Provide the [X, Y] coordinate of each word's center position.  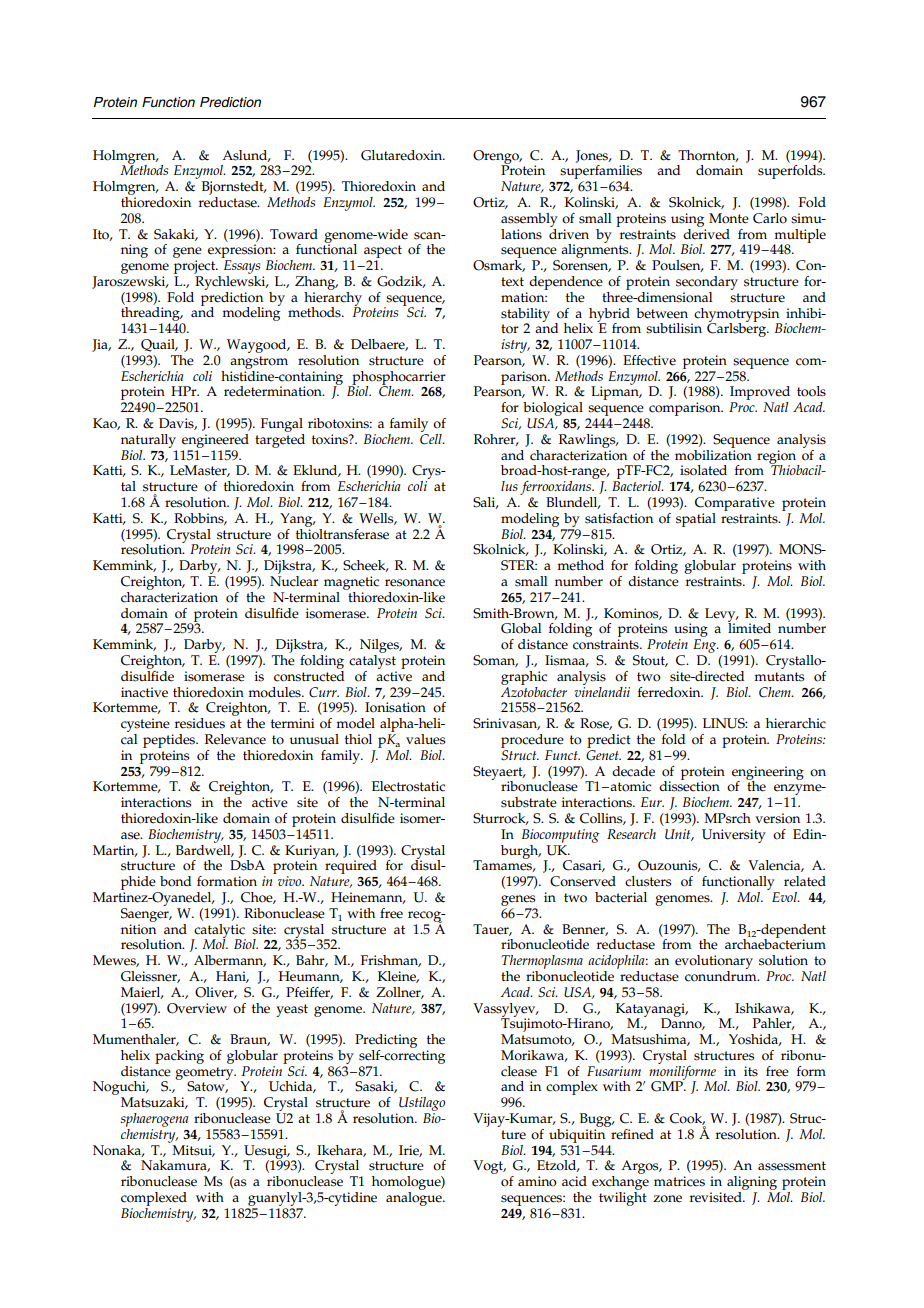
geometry [205, 1074]
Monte [729, 218]
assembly [529, 220]
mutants [779, 677]
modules [275, 692]
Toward [294, 234]
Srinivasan [506, 724]
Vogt [489, 1167]
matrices [679, 1181]
